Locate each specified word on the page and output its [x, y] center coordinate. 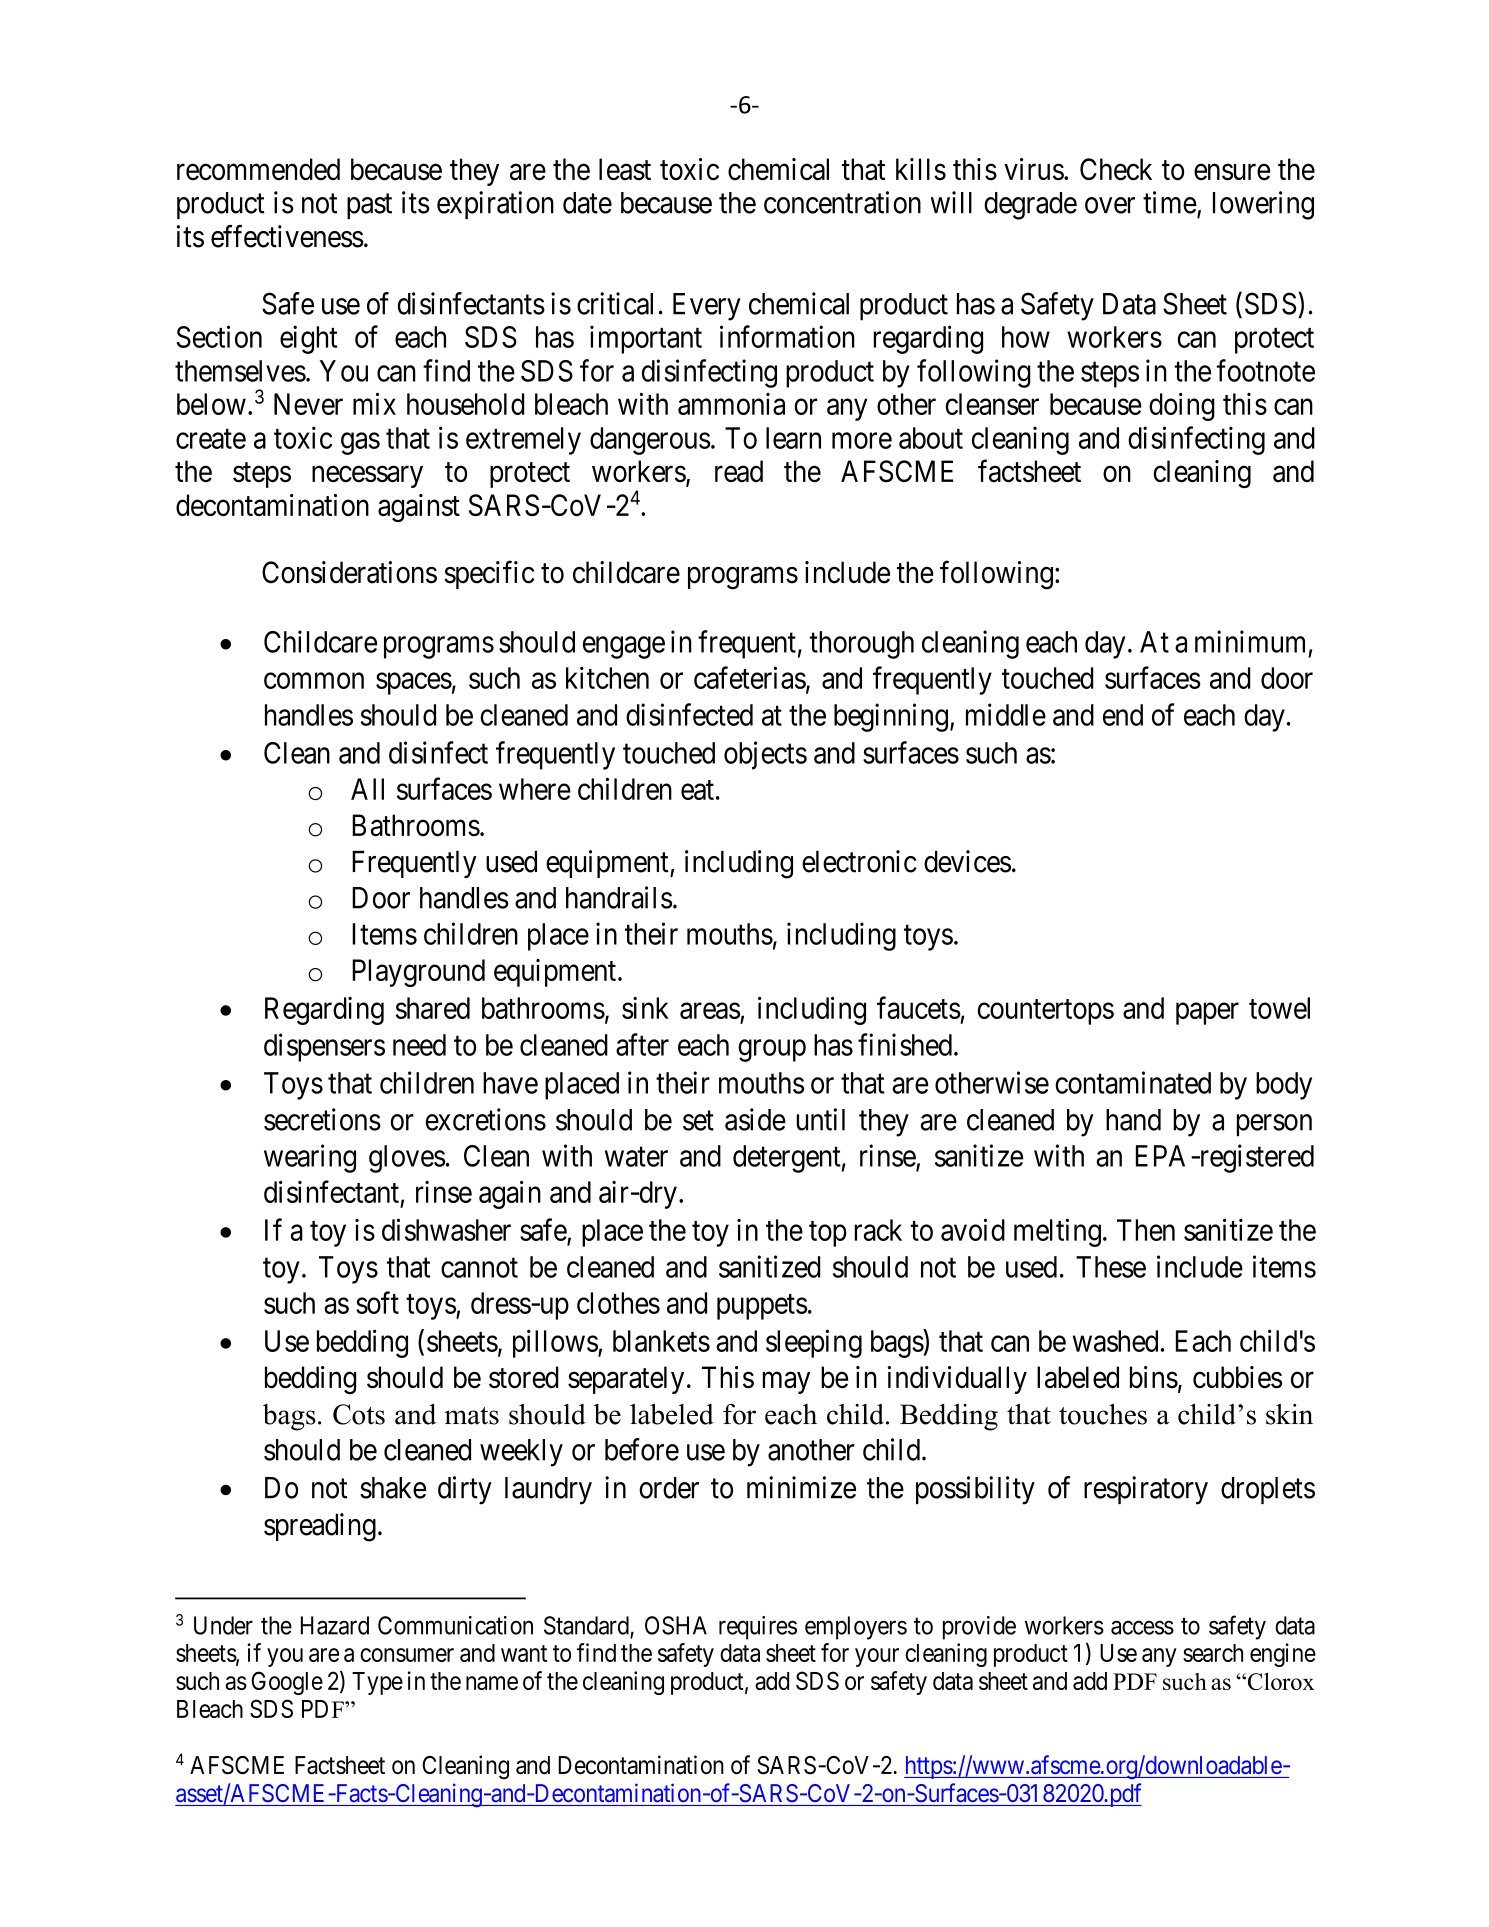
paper [1207, 1014]
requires [758, 1628]
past [369, 206]
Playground [418, 973]
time [1170, 202]
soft [377, 1302]
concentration [842, 202]
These [1111, 1267]
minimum [1250, 641]
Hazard [335, 1625]
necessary [367, 477]
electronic [859, 861]
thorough [862, 645]
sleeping [814, 1343]
